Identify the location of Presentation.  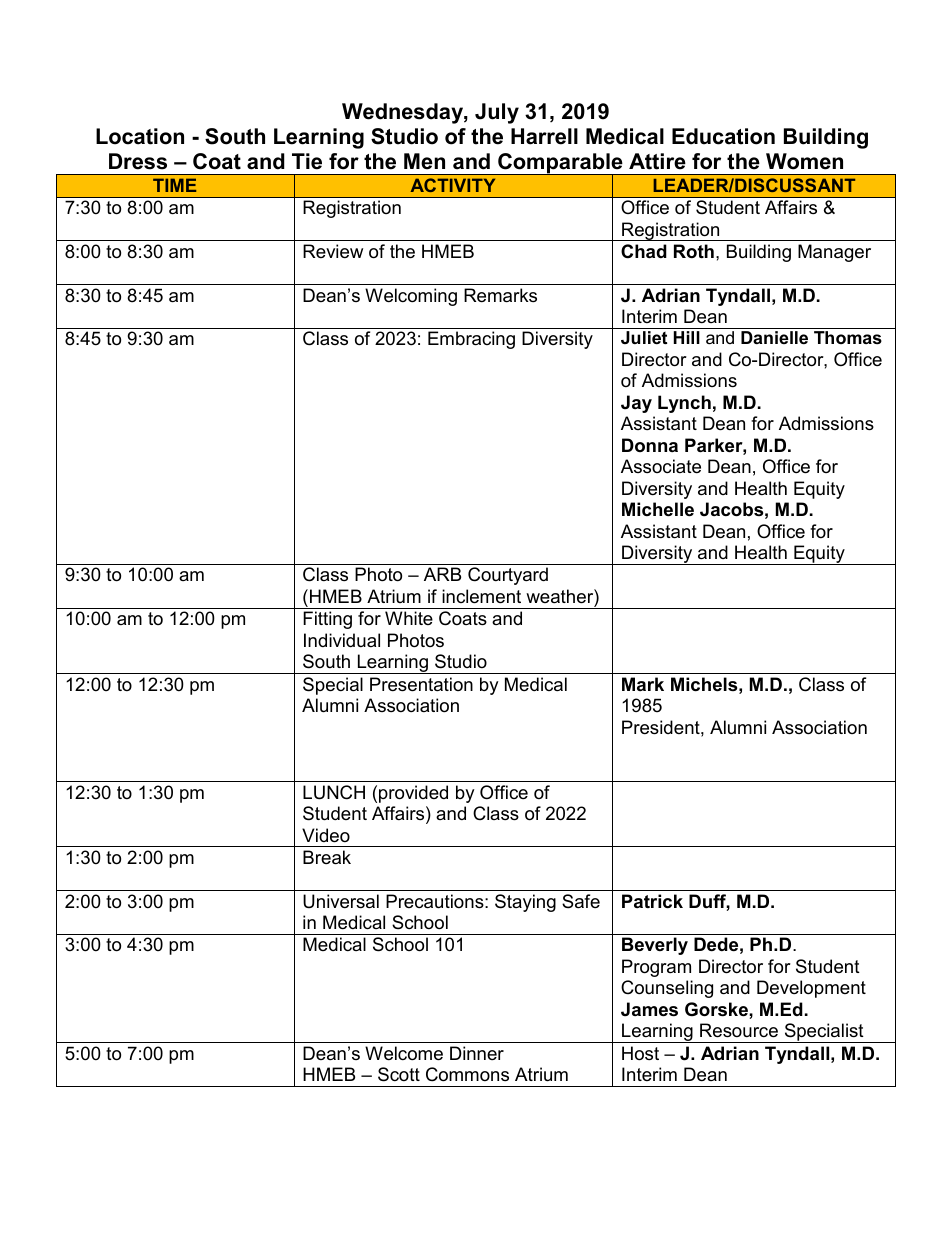
(421, 684).
